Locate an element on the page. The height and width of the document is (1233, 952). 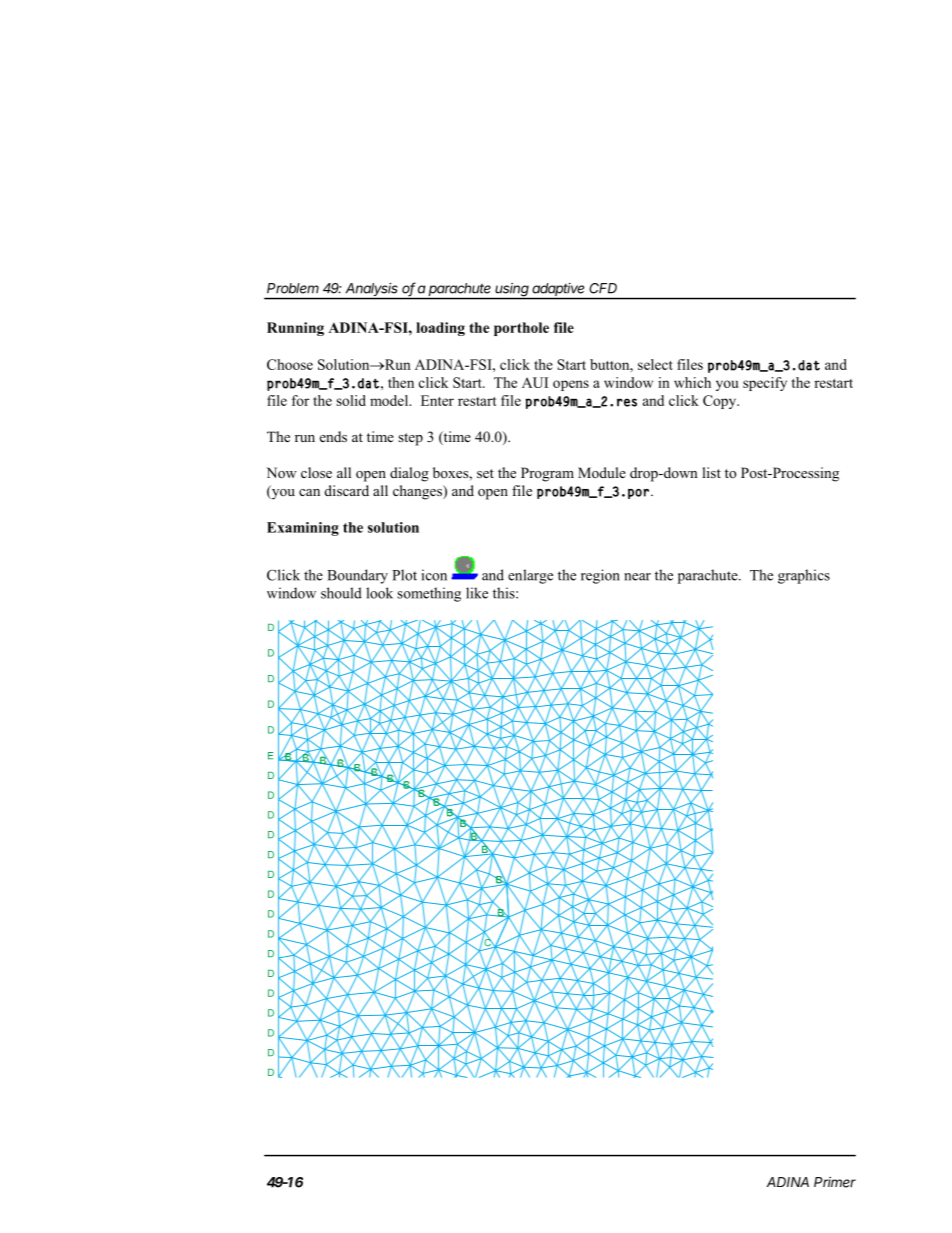
specify is located at coordinates (765, 384).
